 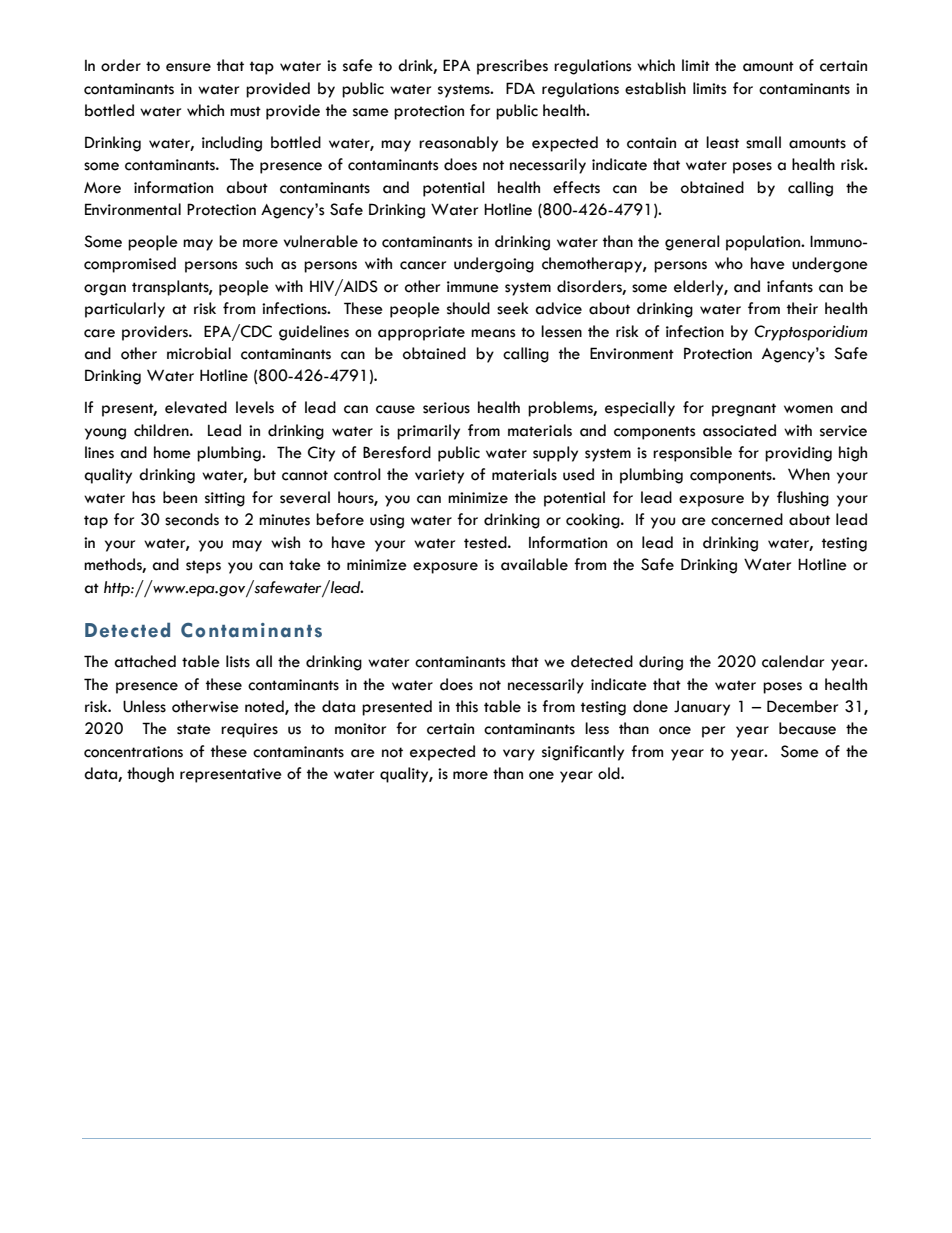 I want to click on steps, so click(x=203, y=567).
